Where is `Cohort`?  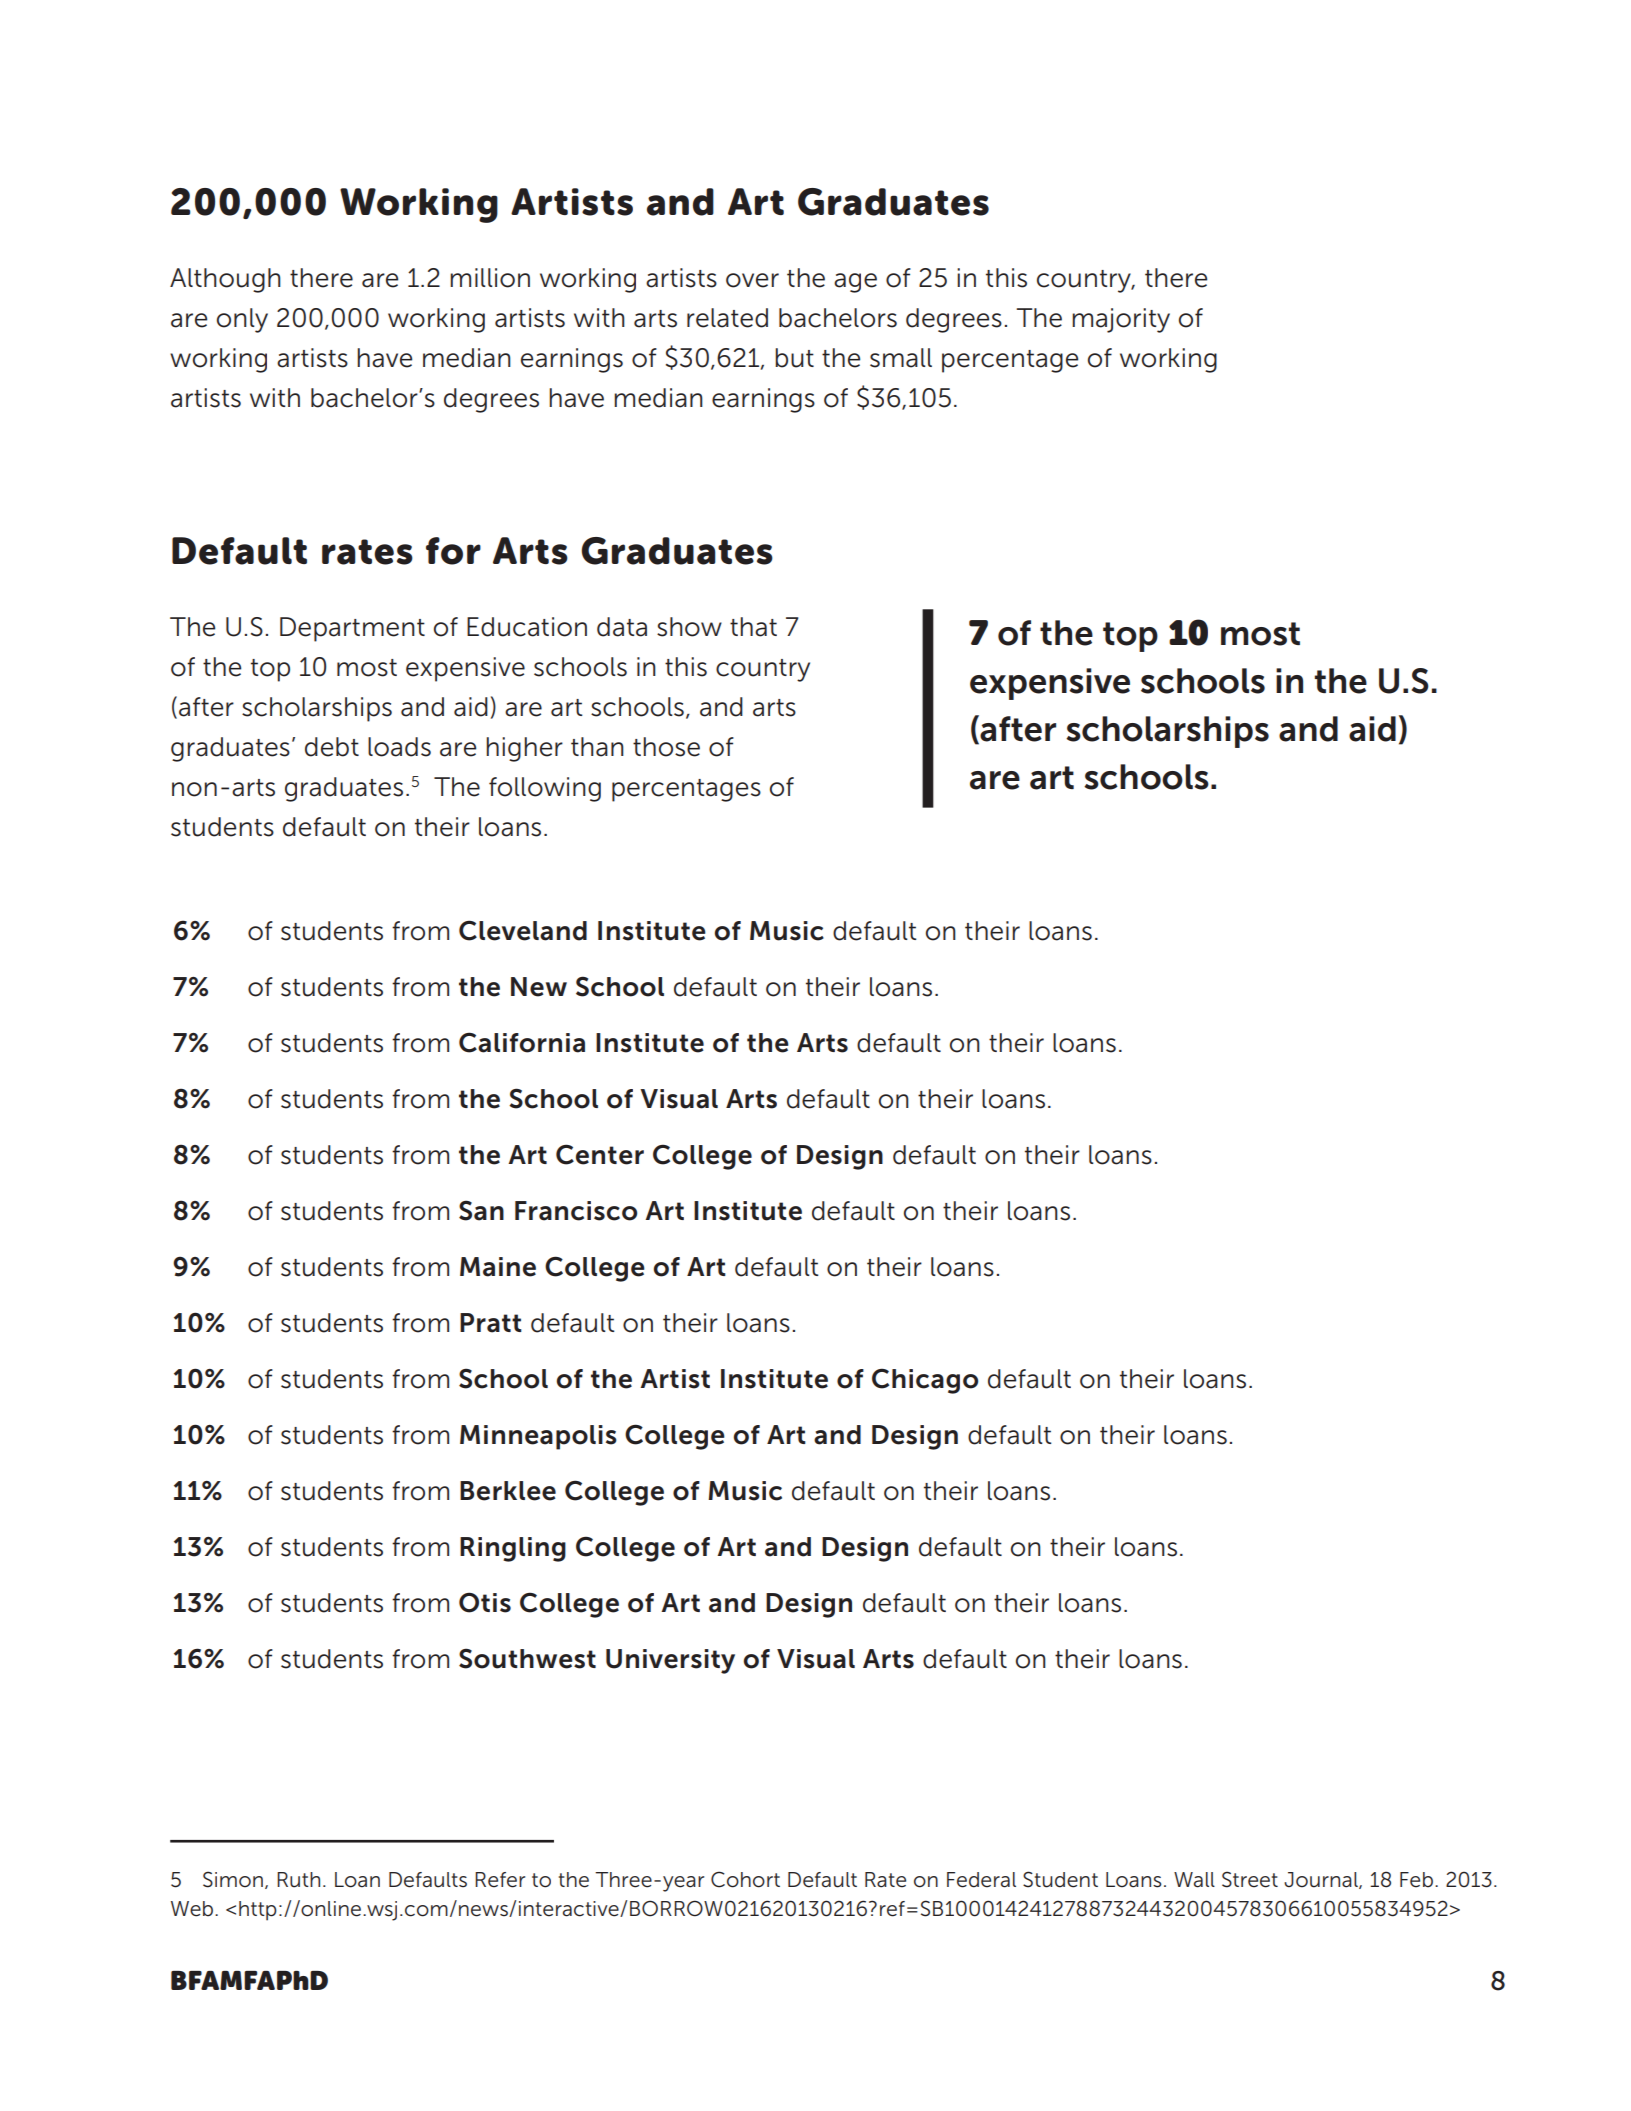
Cohort is located at coordinates (745, 1879).
